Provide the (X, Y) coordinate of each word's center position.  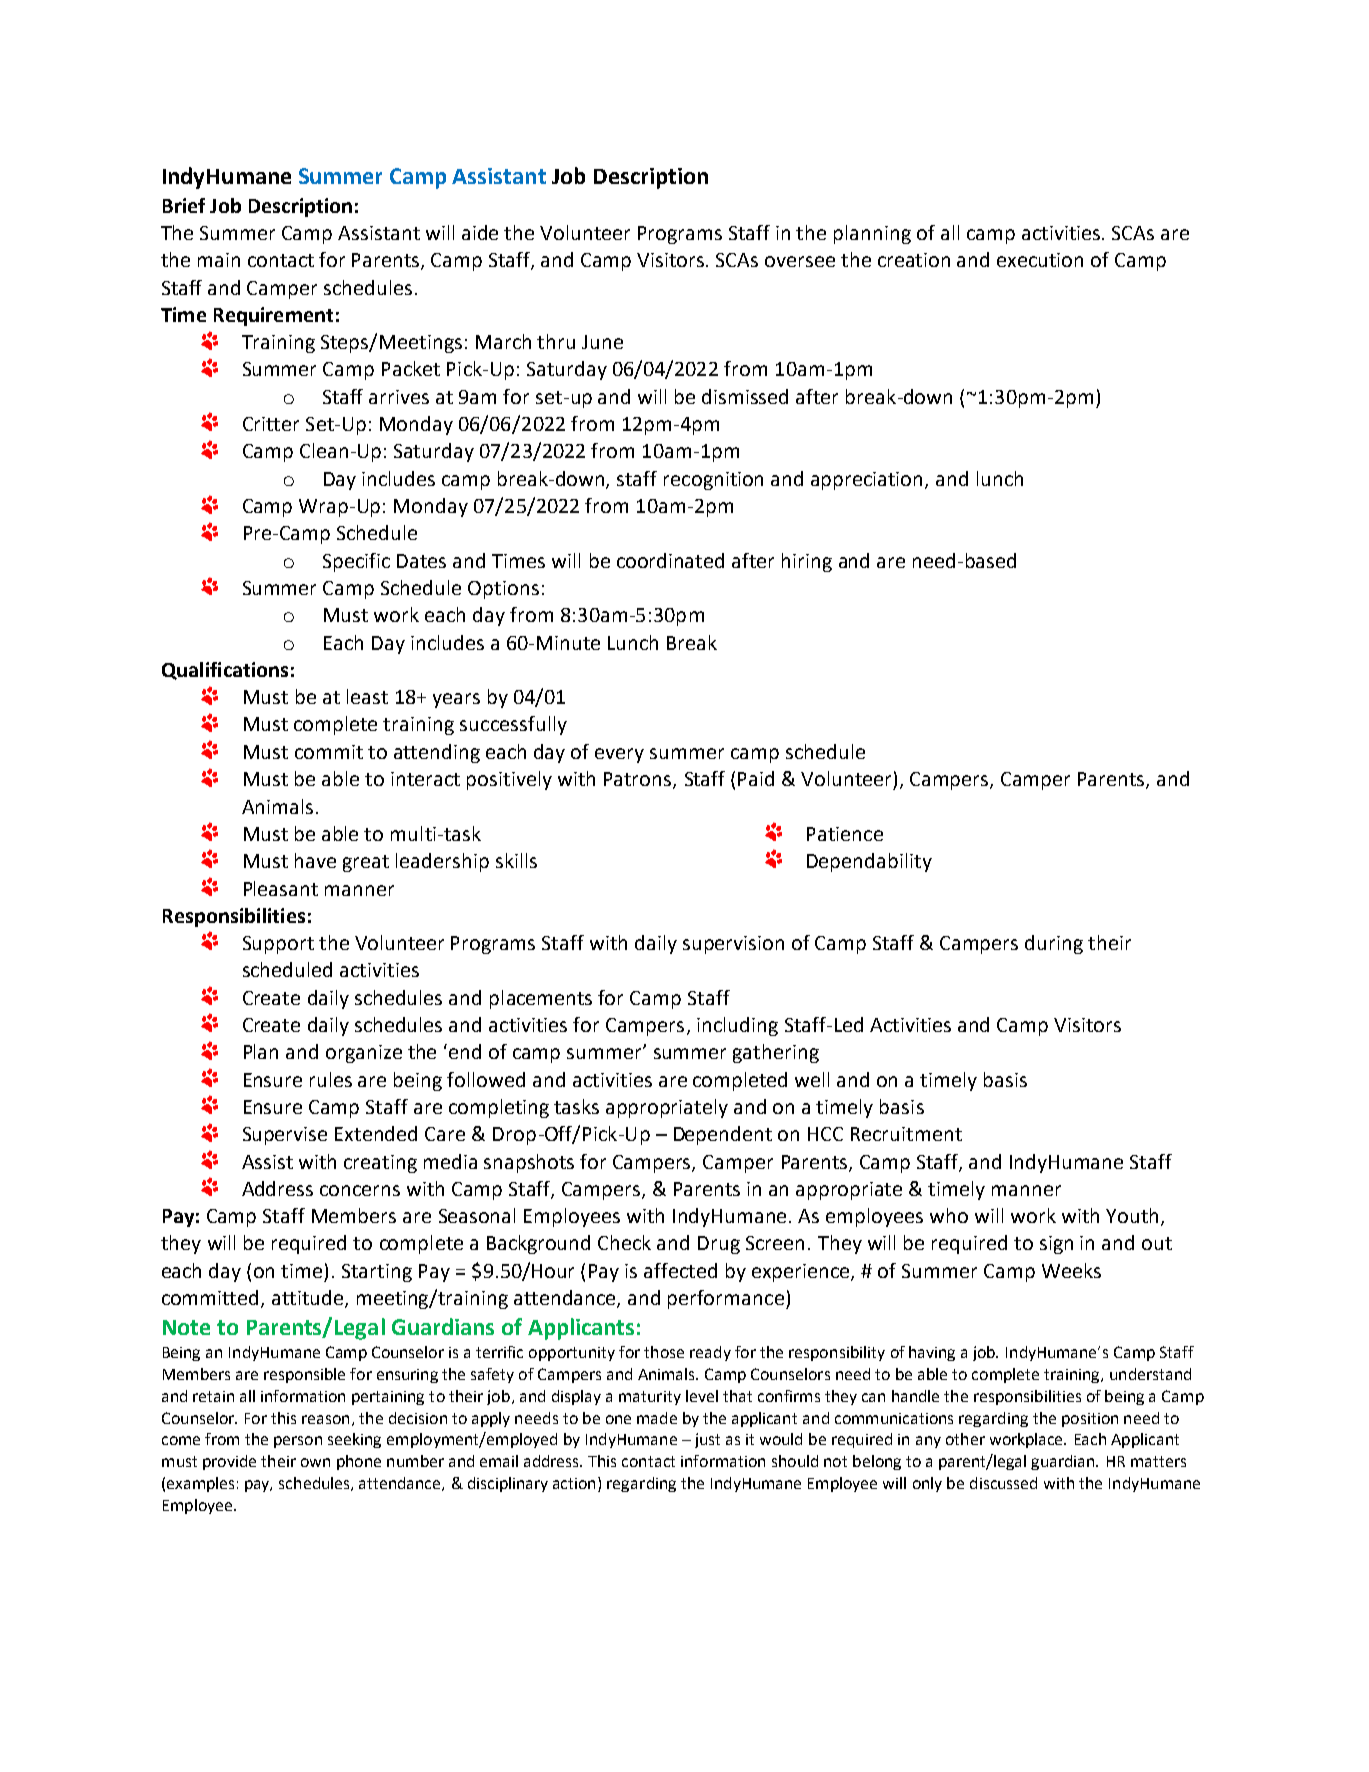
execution (1040, 260)
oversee (800, 261)
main (219, 260)
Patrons (639, 780)
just (707, 1440)
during (1054, 944)
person (298, 1442)
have (315, 860)
